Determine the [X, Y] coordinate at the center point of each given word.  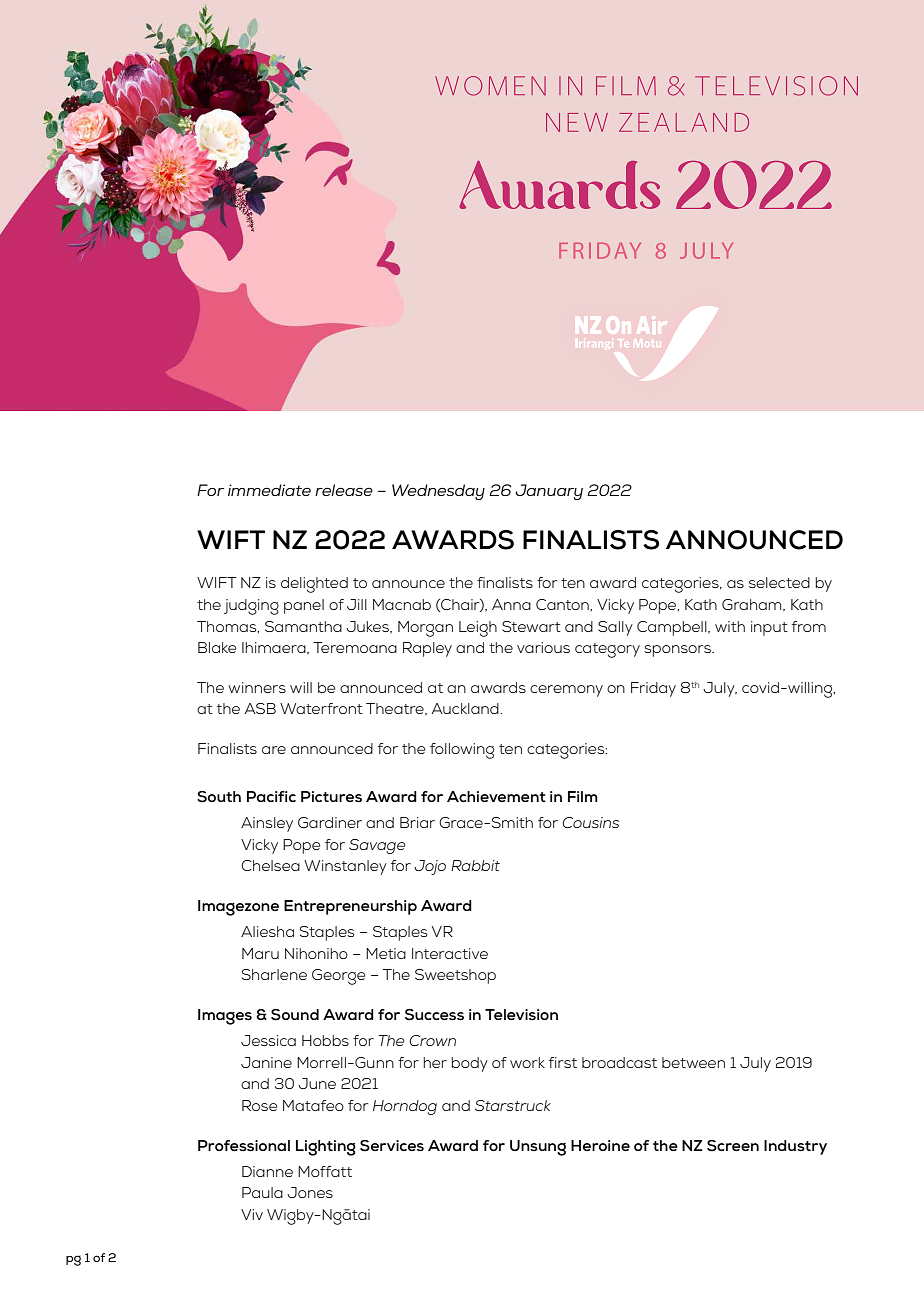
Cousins [590, 822]
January [549, 492]
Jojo [430, 867]
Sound [295, 1015]
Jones [310, 1192]
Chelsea [270, 865]
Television [521, 1015]
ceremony [566, 691]
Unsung [538, 1148]
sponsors [678, 651]
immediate [269, 490]
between [693, 1062]
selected [779, 582]
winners [257, 687]
